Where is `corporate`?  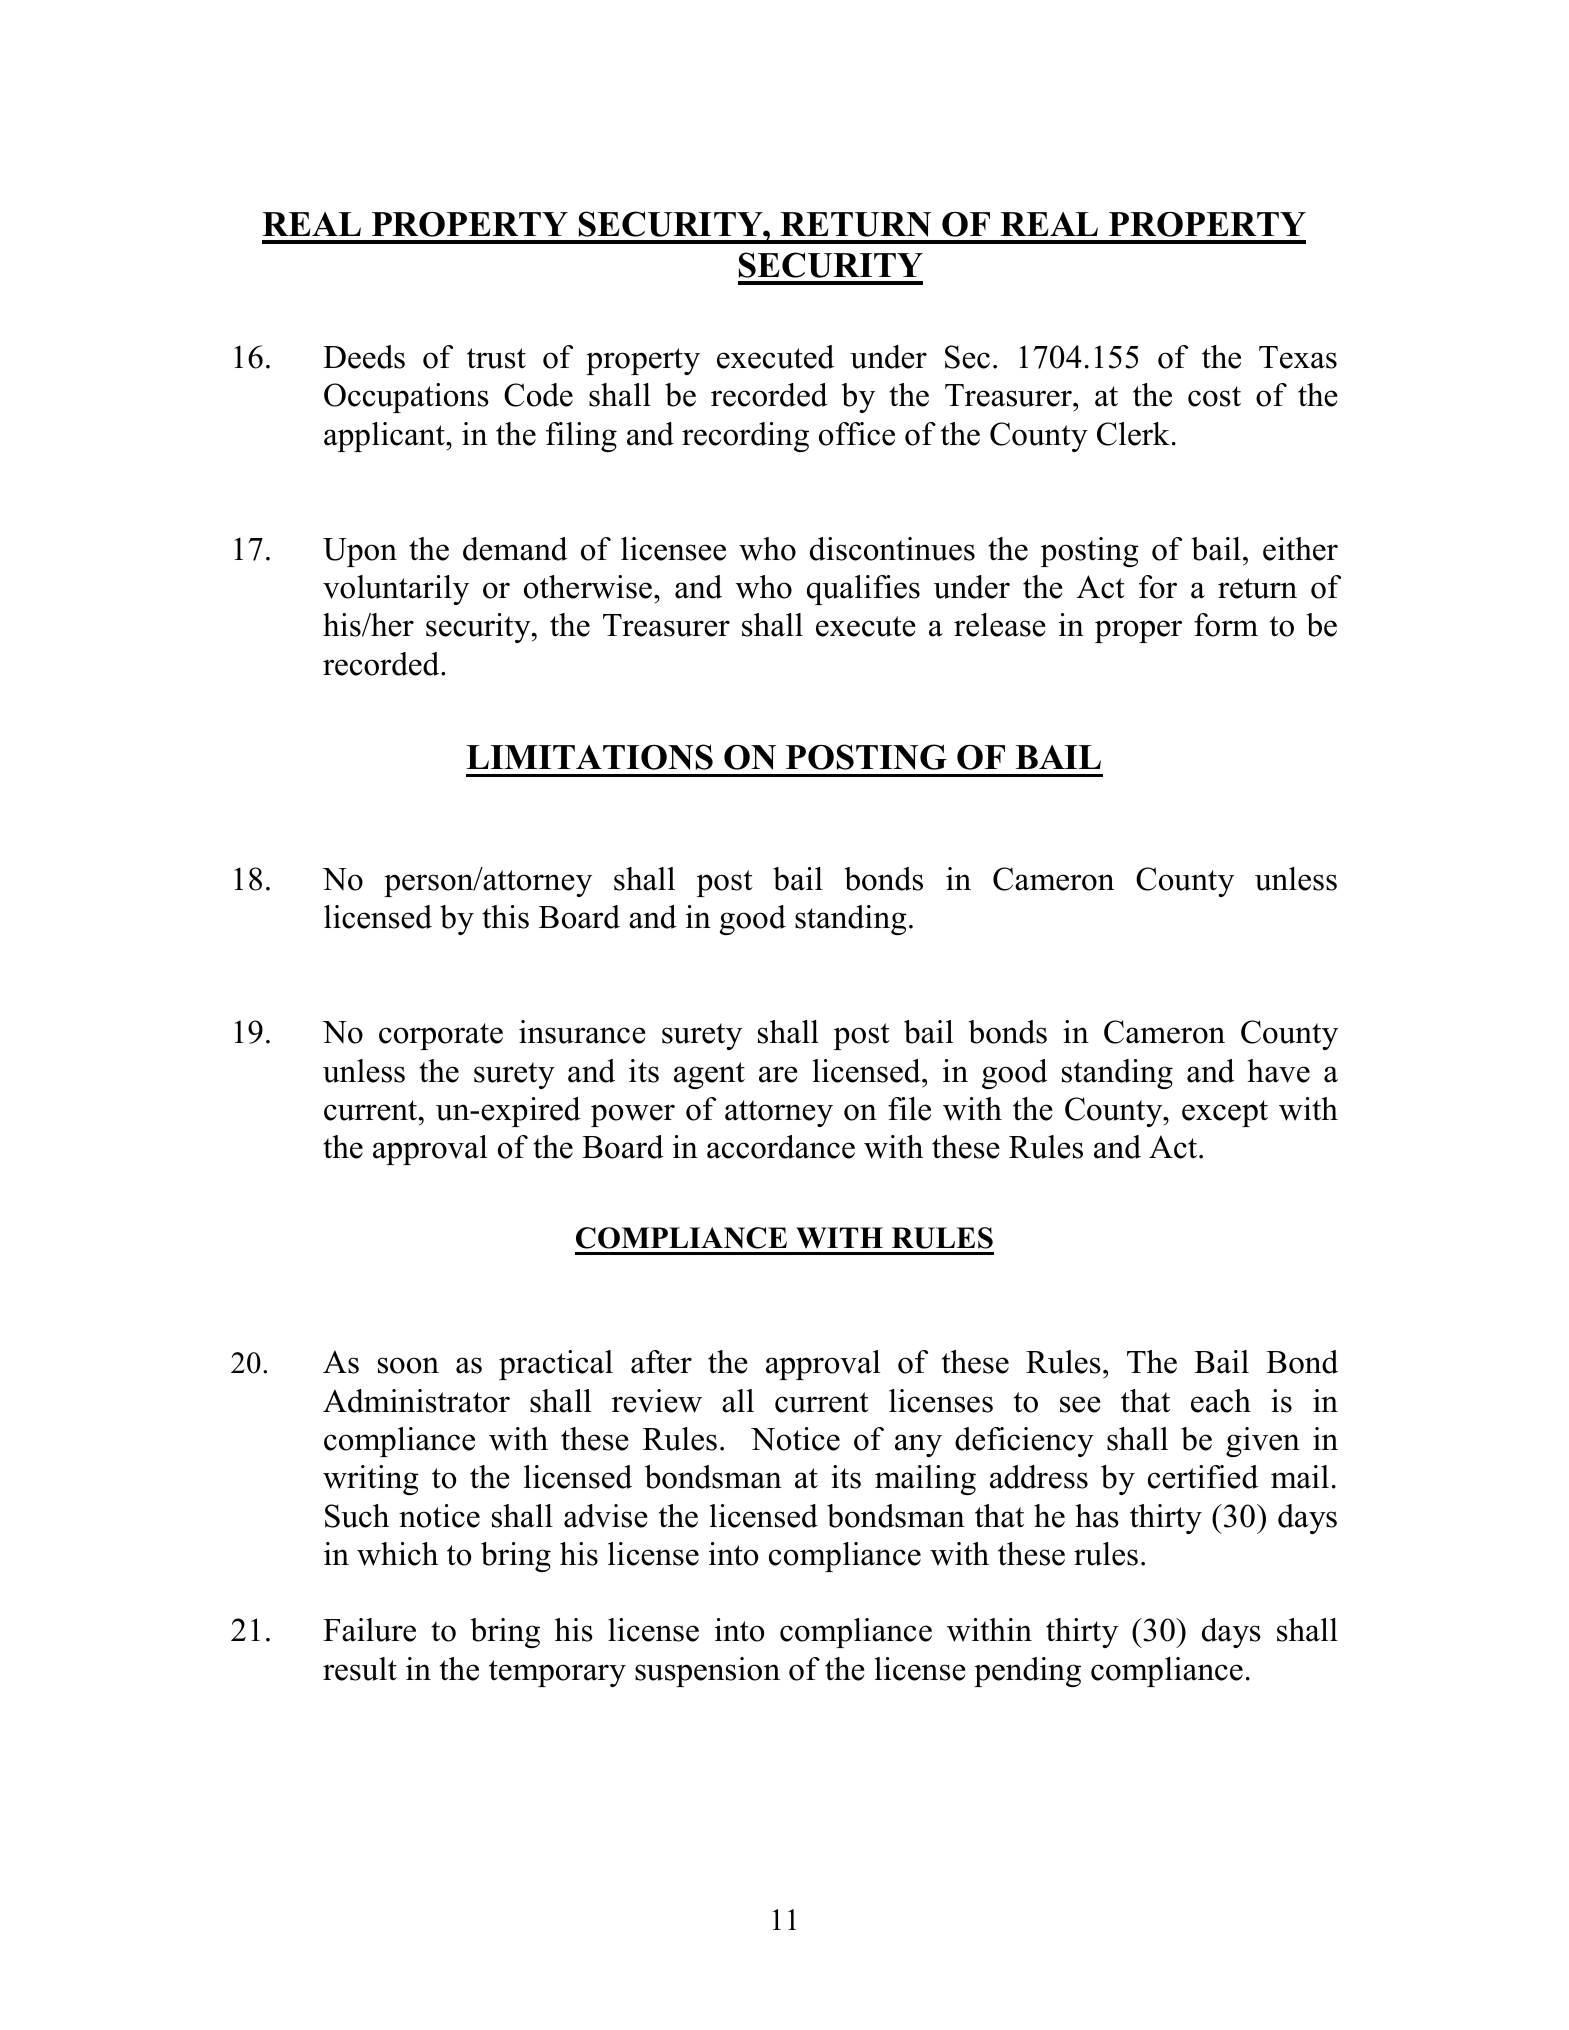 corporate is located at coordinates (441, 1036).
